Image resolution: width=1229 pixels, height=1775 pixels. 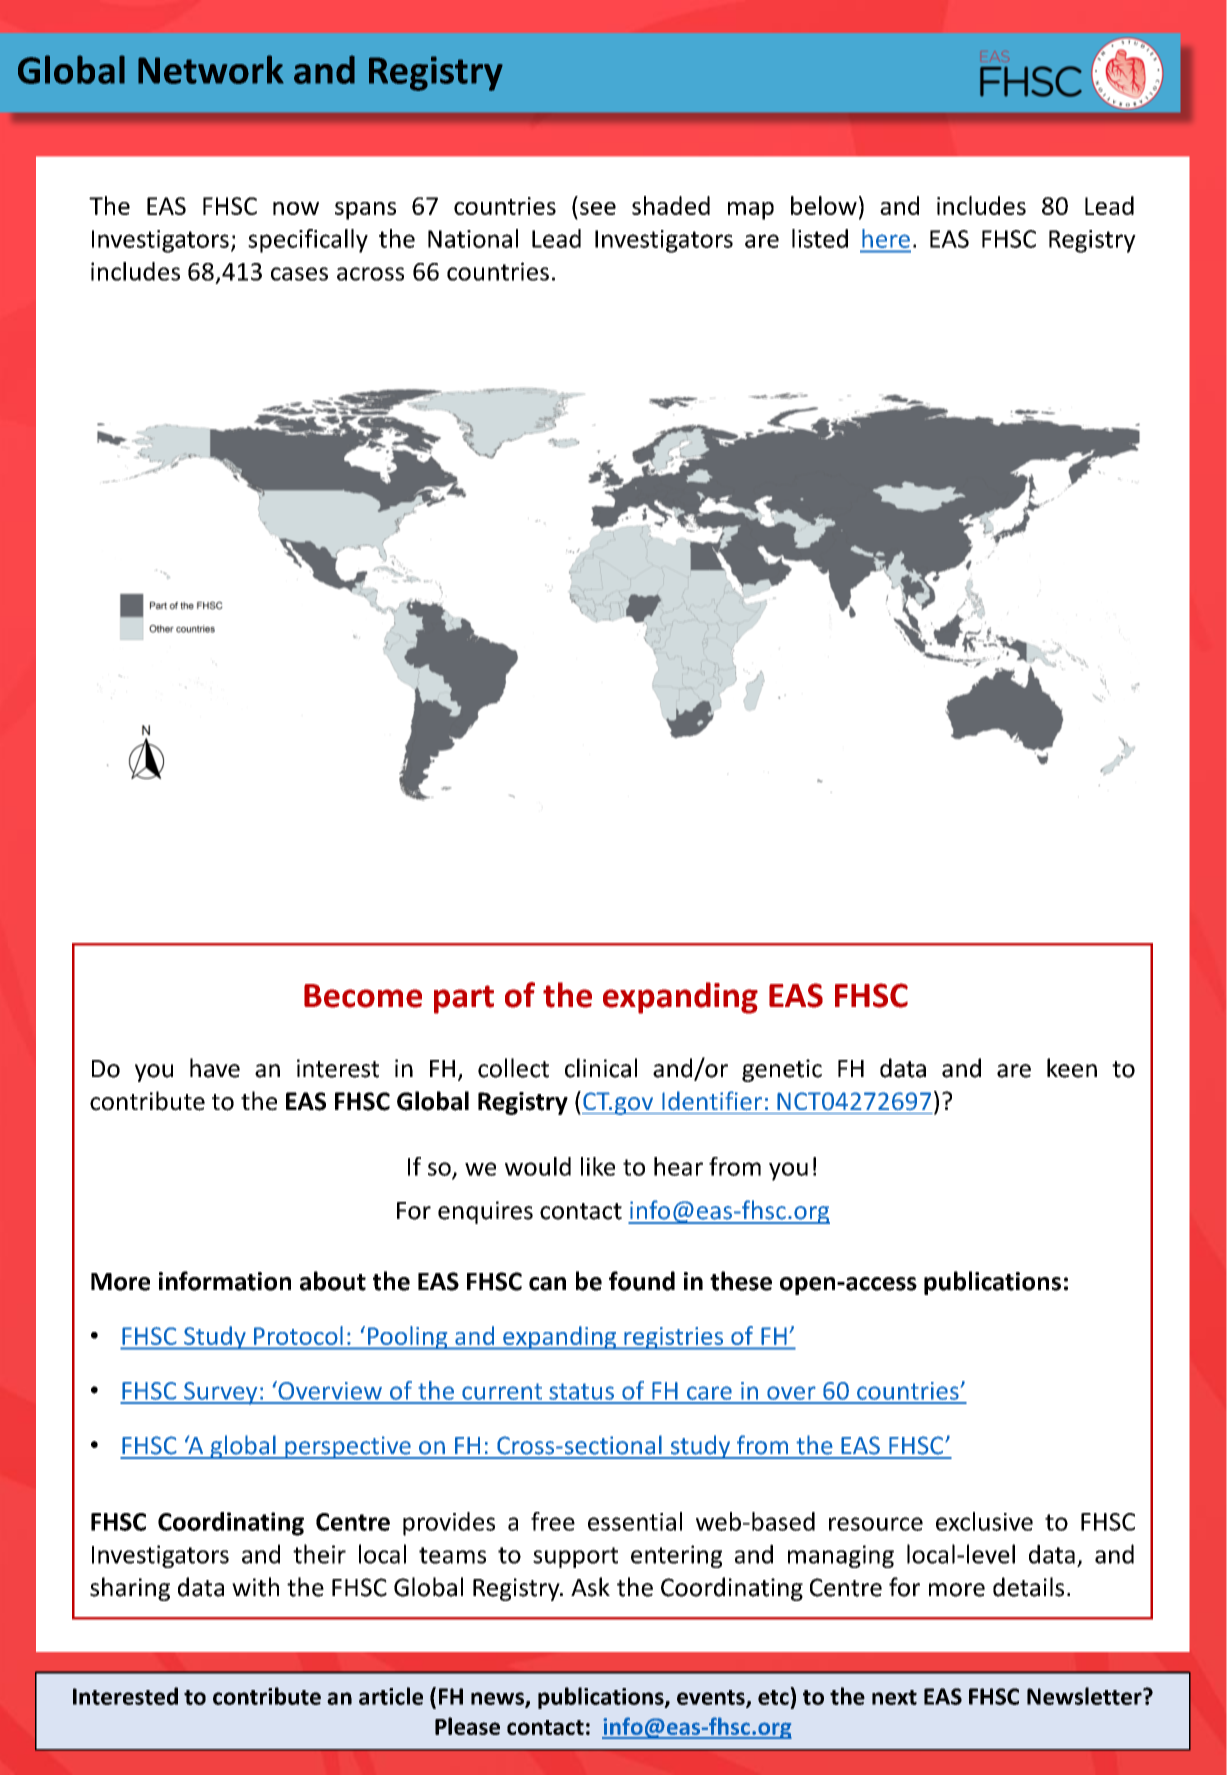 What do you see at coordinates (1072, 1068) in the screenshot?
I see `keen` at bounding box center [1072, 1068].
